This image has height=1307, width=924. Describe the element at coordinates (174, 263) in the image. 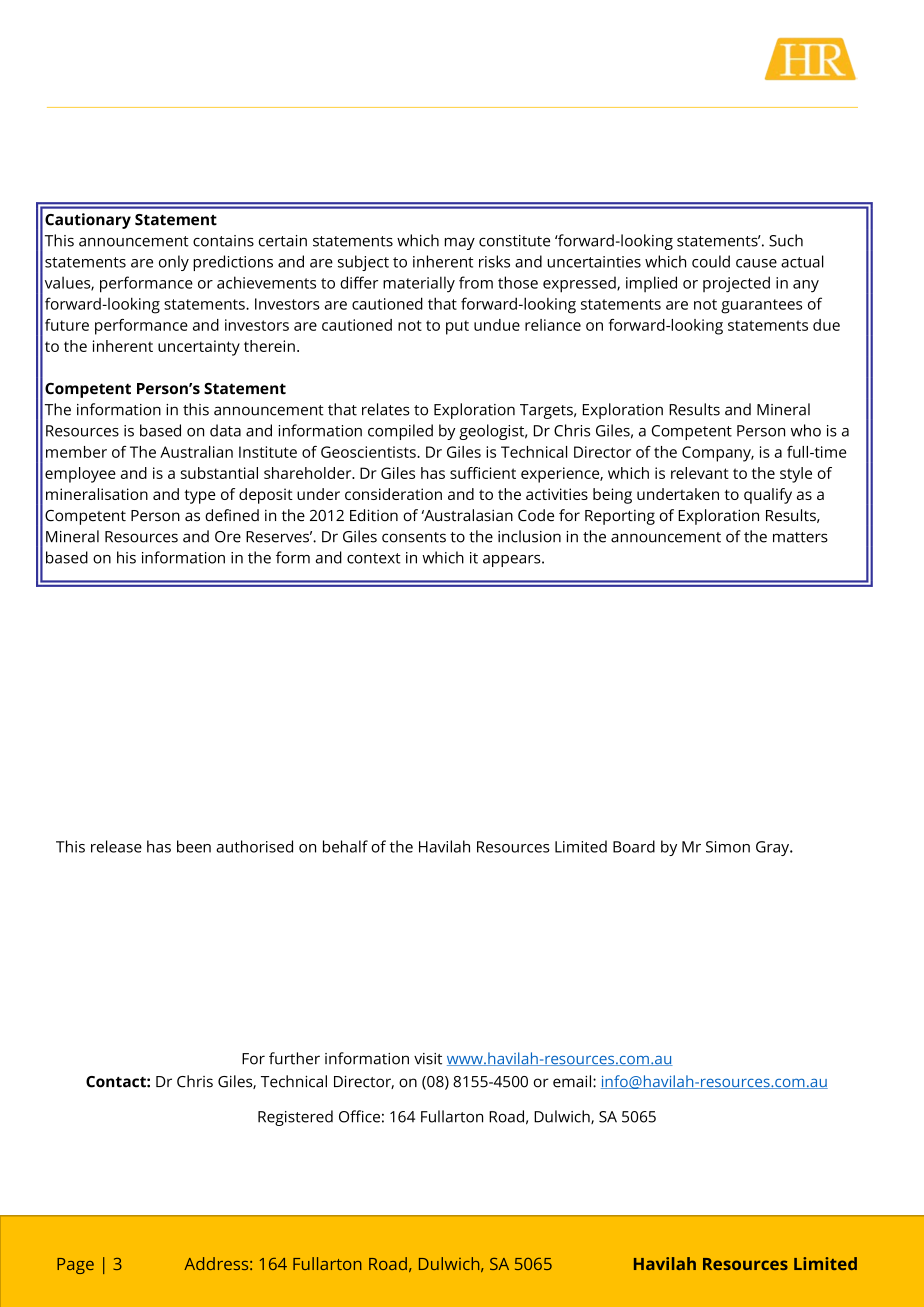

I see `only` at that location.
